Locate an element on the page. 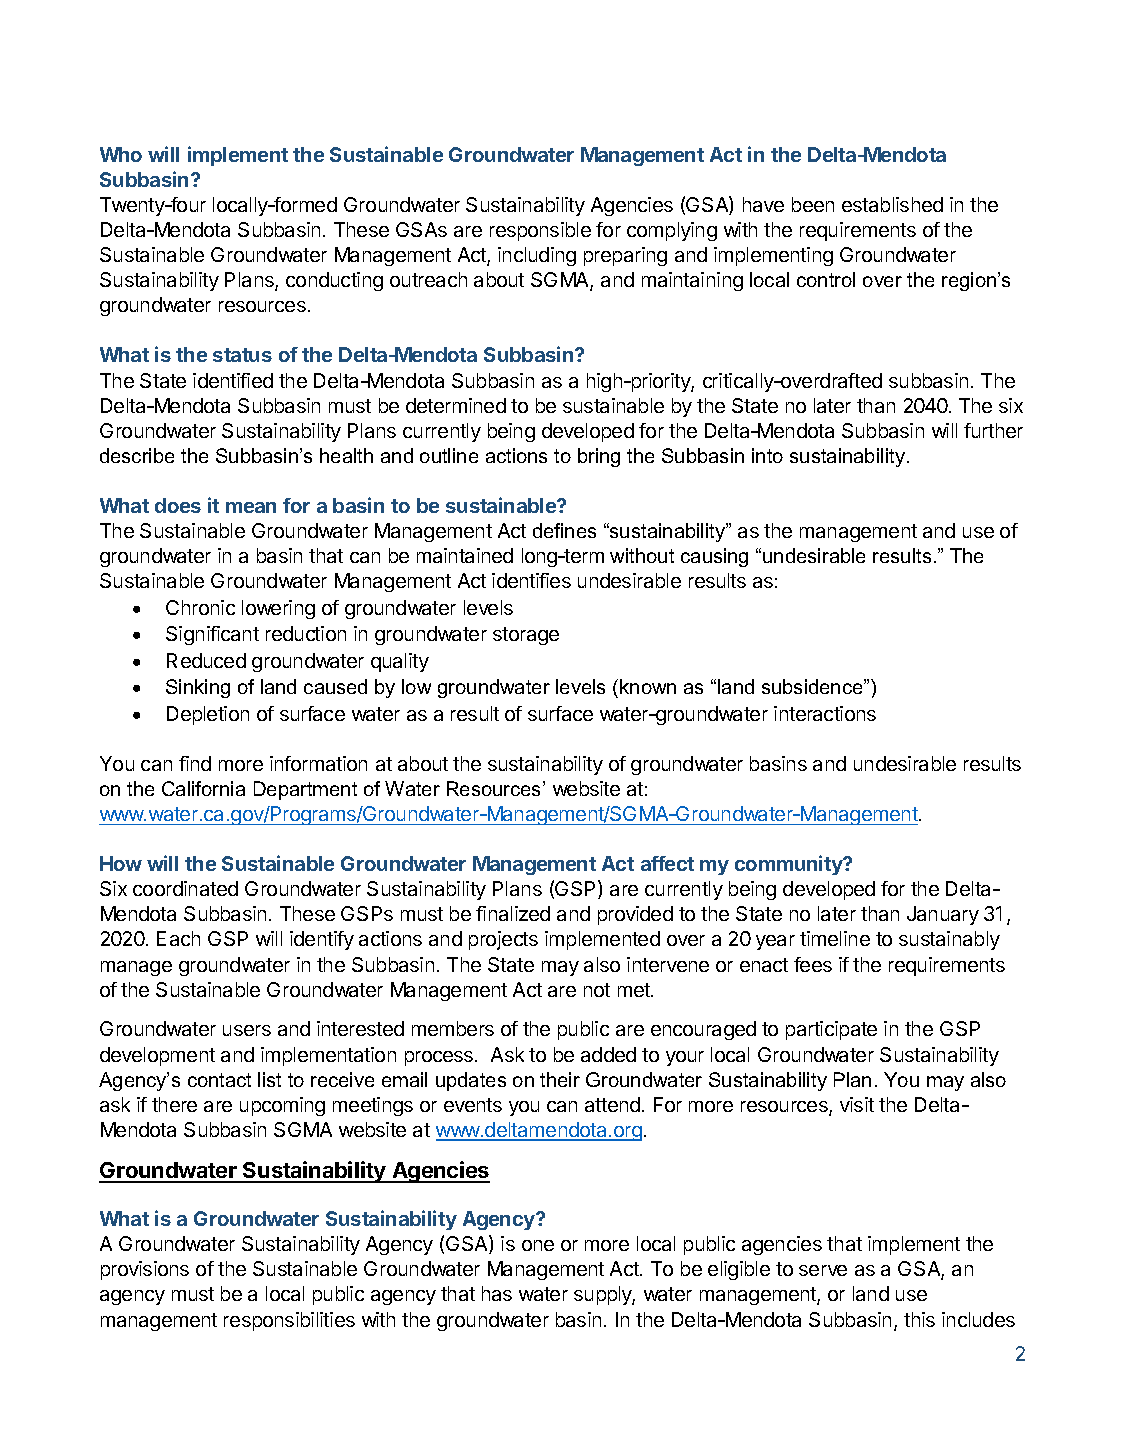  established is located at coordinates (892, 204).
